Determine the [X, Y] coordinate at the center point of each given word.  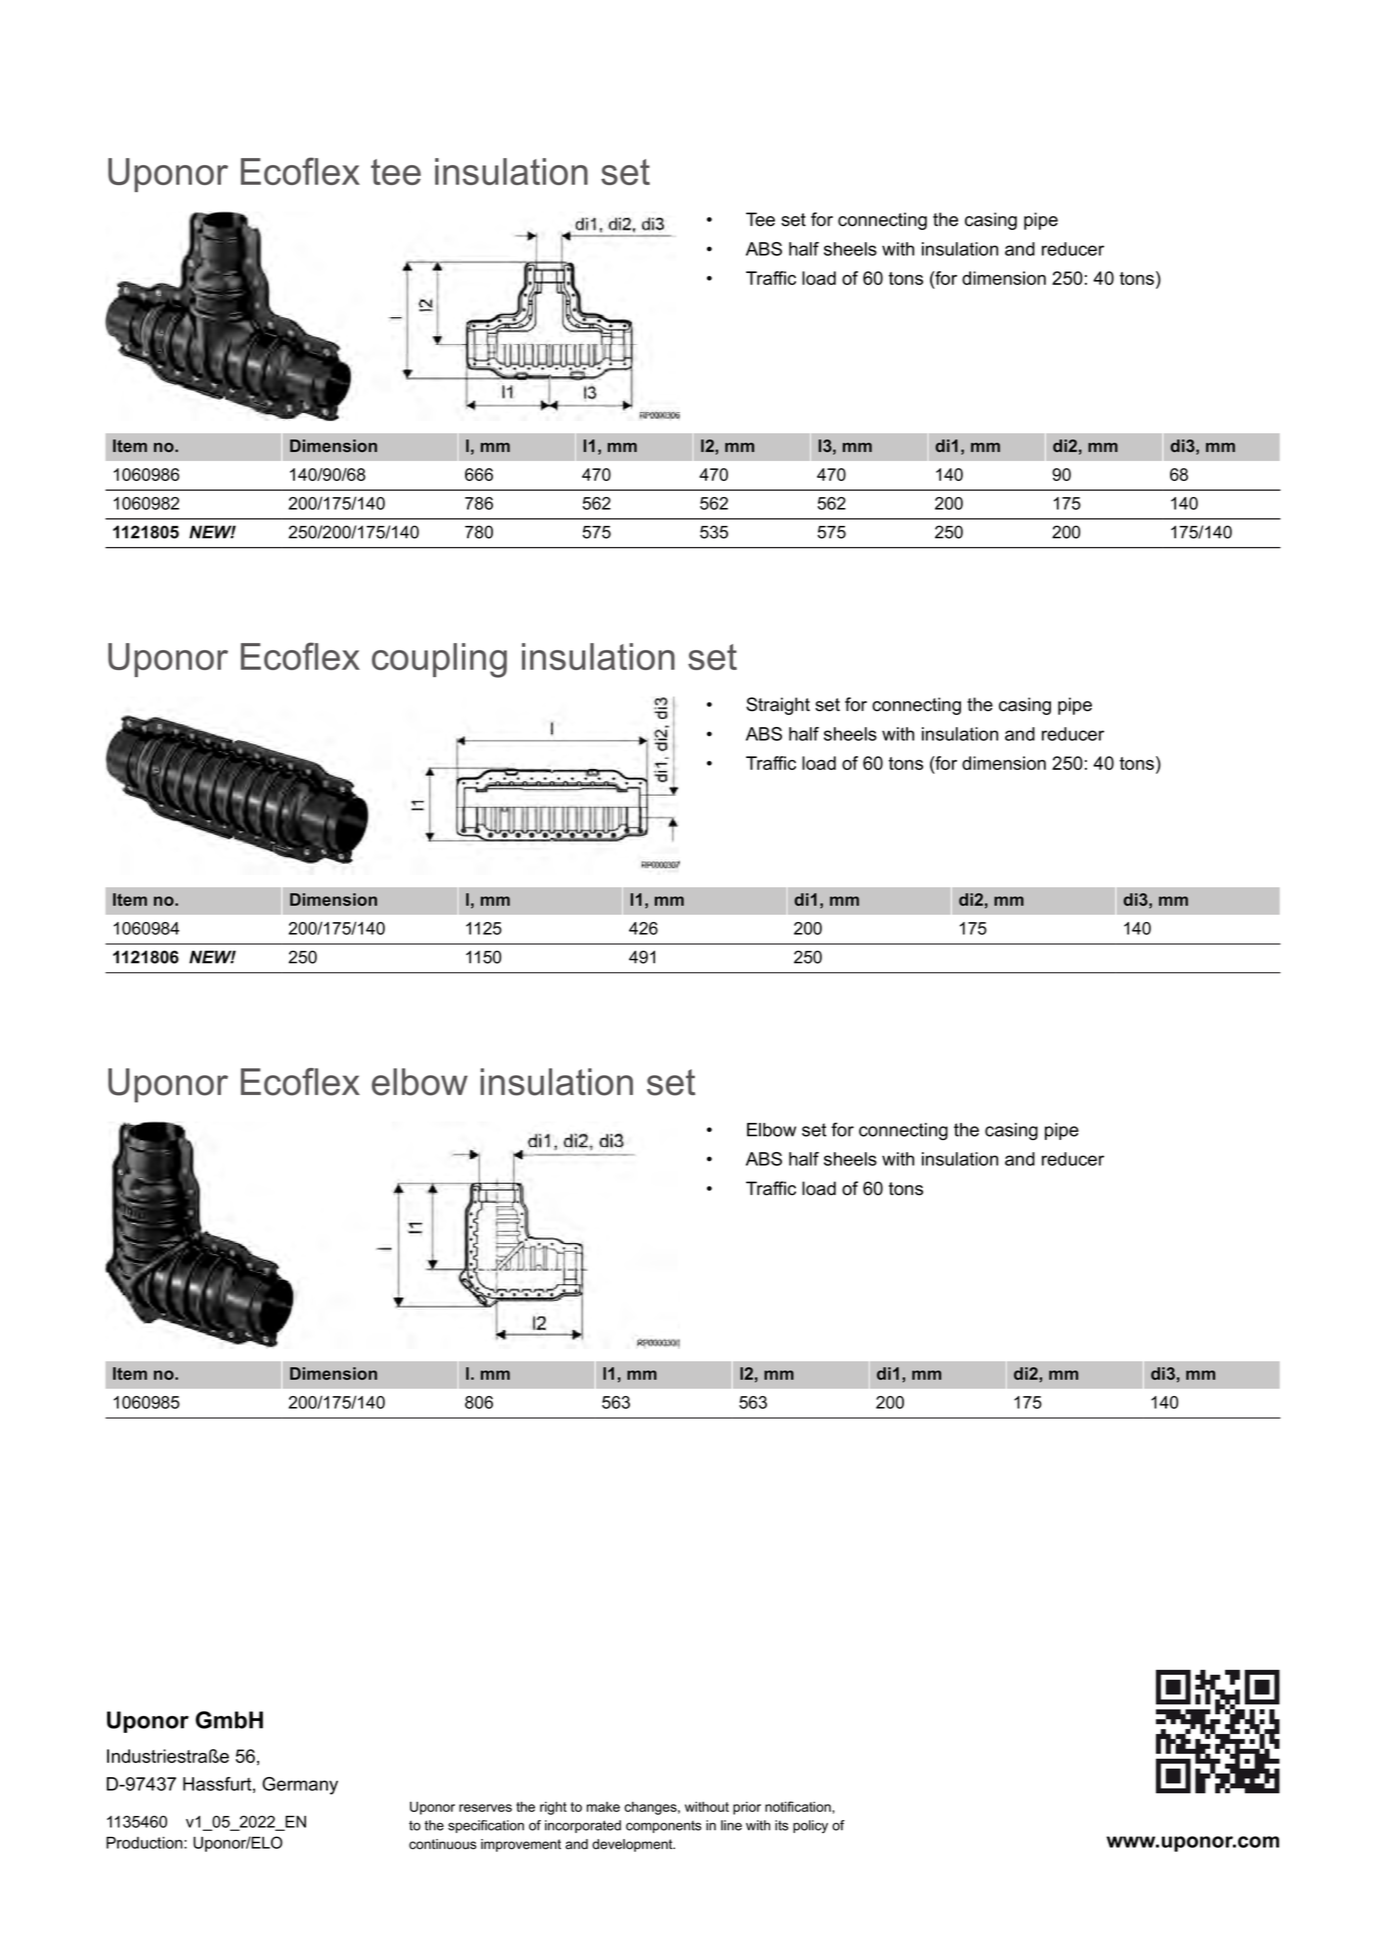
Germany [300, 1786]
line [731, 1825]
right [553, 1808]
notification [799, 1806]
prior [747, 1808]
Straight [778, 706]
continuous [442, 1844]
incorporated [583, 1826]
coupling [439, 660]
